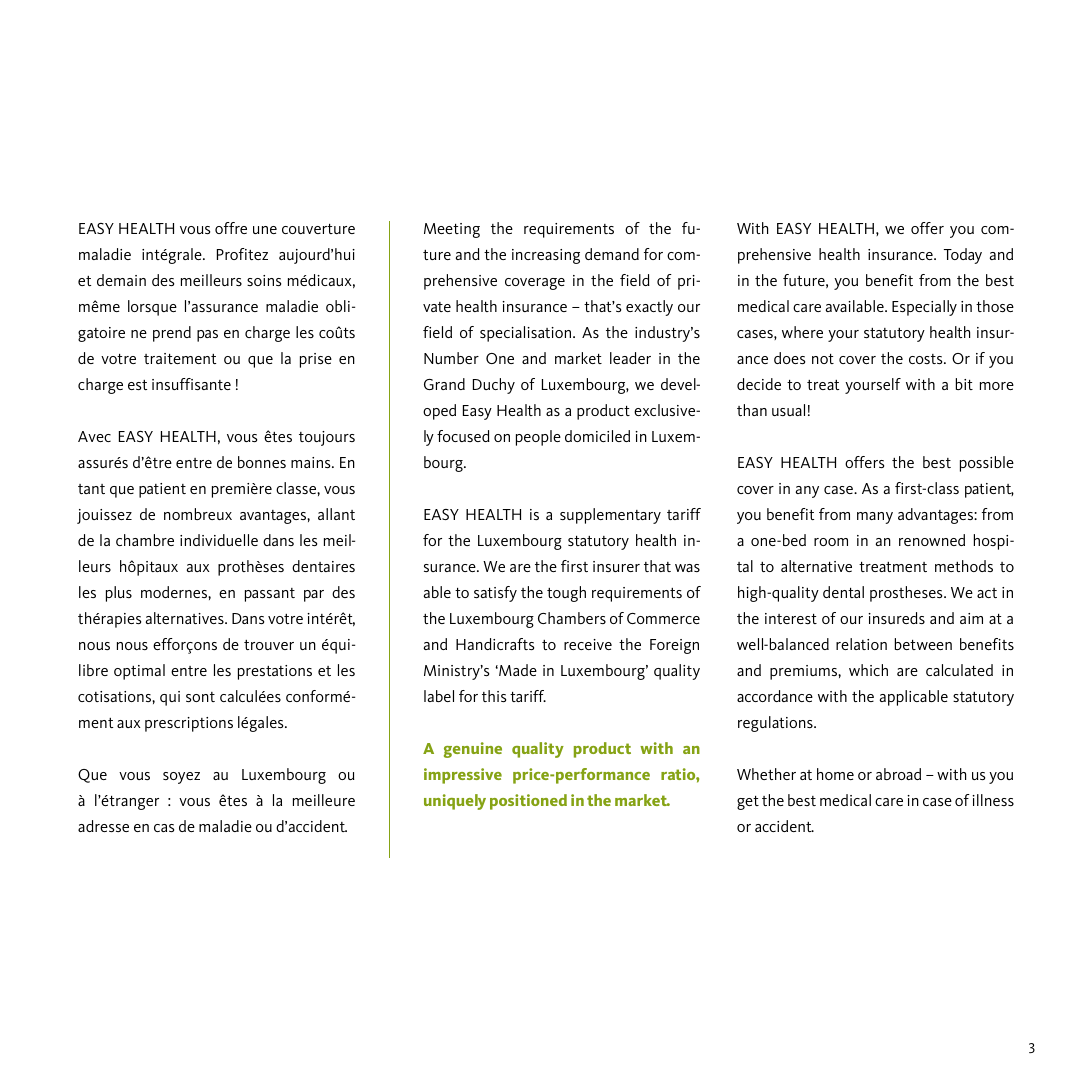 This document has width=1092, height=1092. What do you see at coordinates (963, 256) in the document?
I see `Today` at bounding box center [963, 256].
